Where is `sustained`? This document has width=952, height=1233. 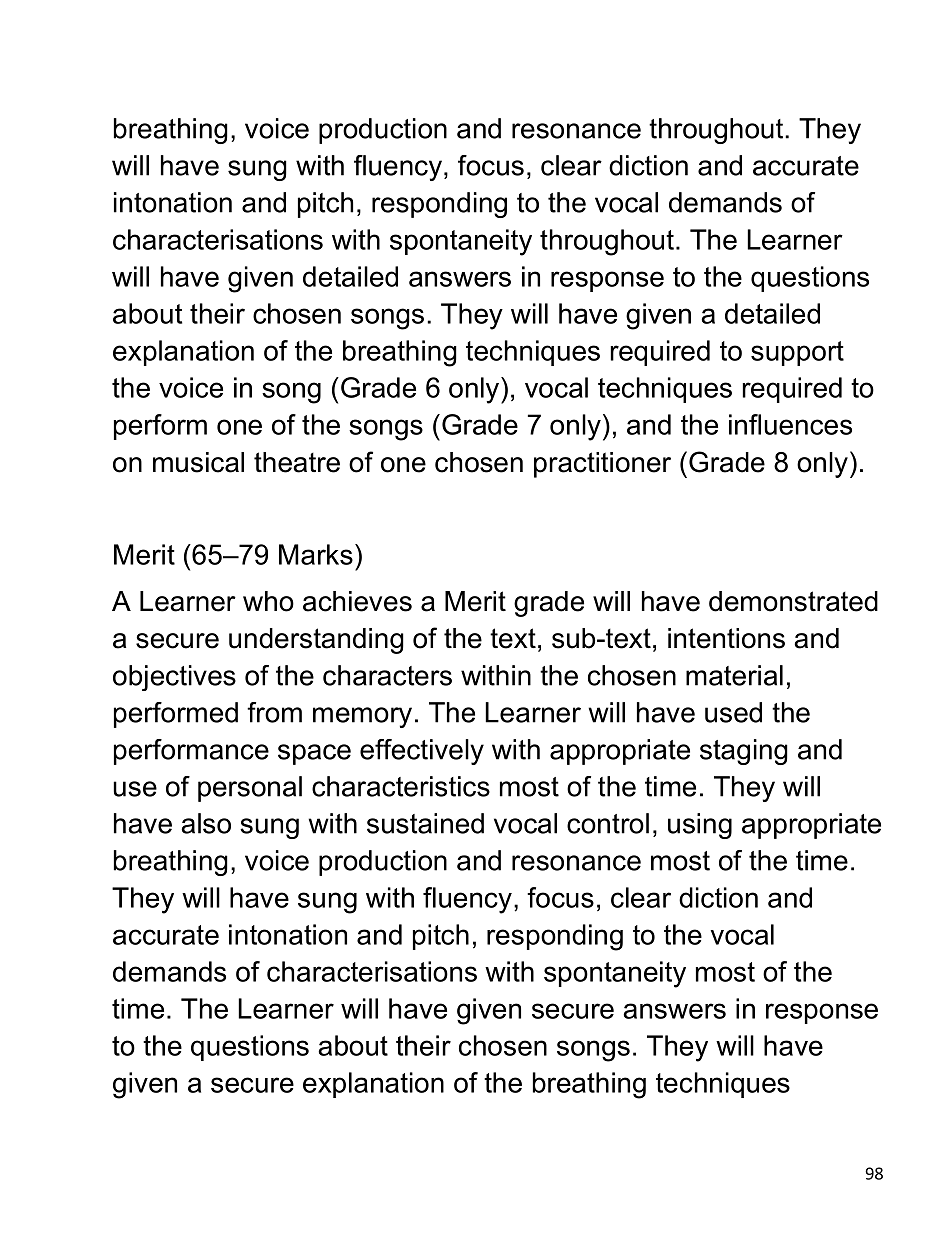
sustained is located at coordinates (425, 823).
